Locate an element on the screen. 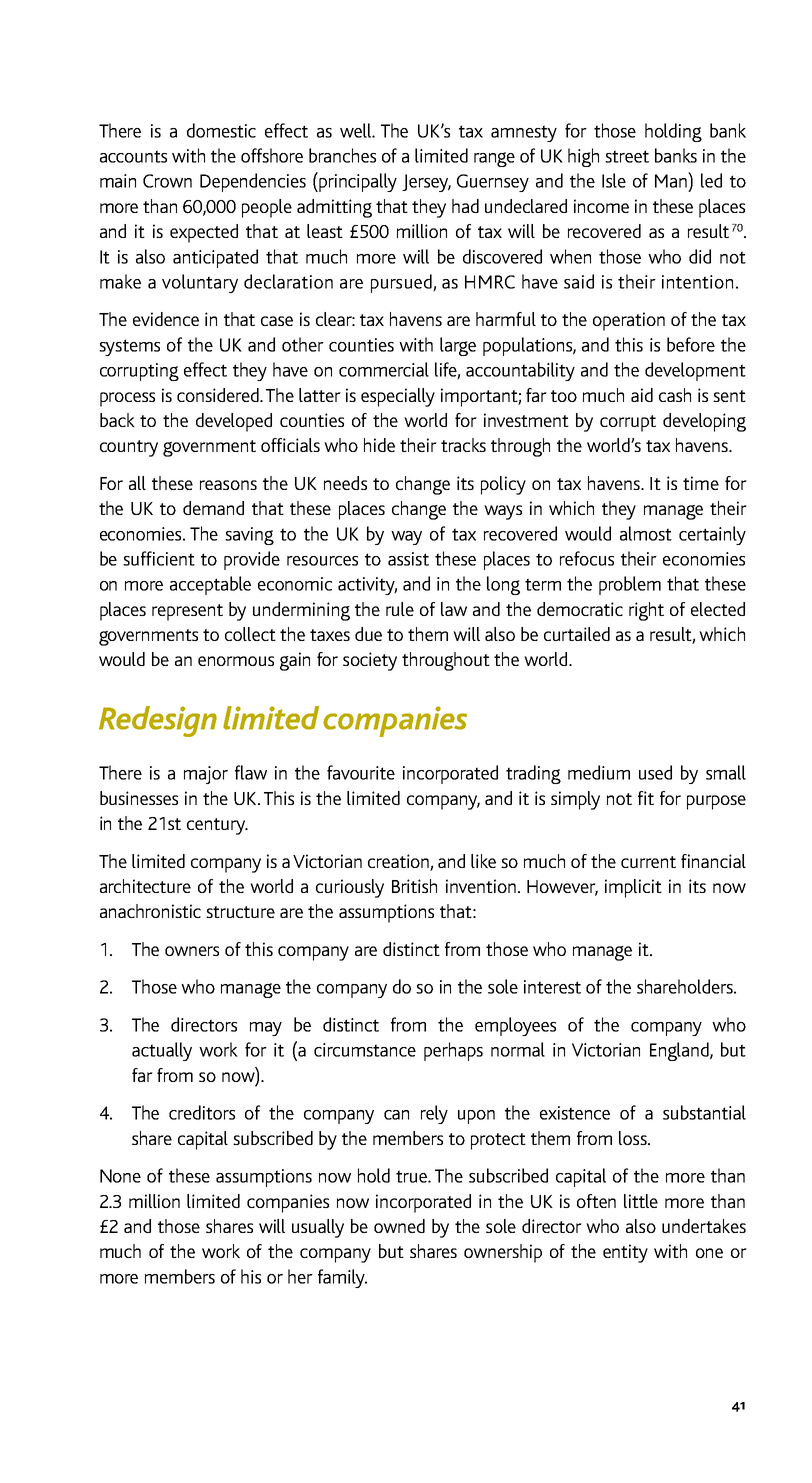 The height and width of the screenshot is (1483, 812). Crown is located at coordinates (167, 181).
